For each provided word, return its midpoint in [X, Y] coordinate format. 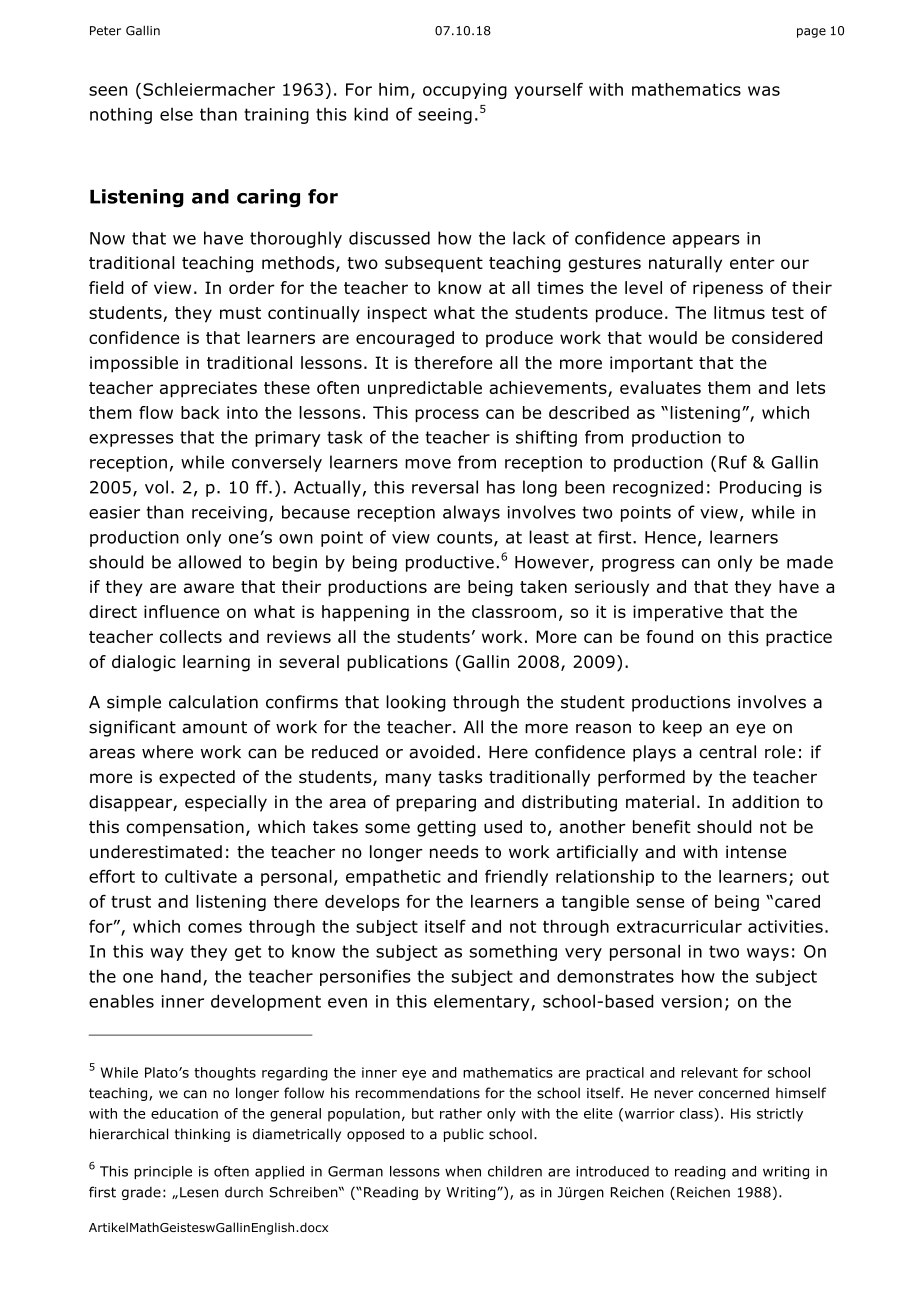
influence [181, 611]
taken [543, 586]
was [764, 91]
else [176, 114]
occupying [465, 91]
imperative [678, 613]
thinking [202, 1135]
